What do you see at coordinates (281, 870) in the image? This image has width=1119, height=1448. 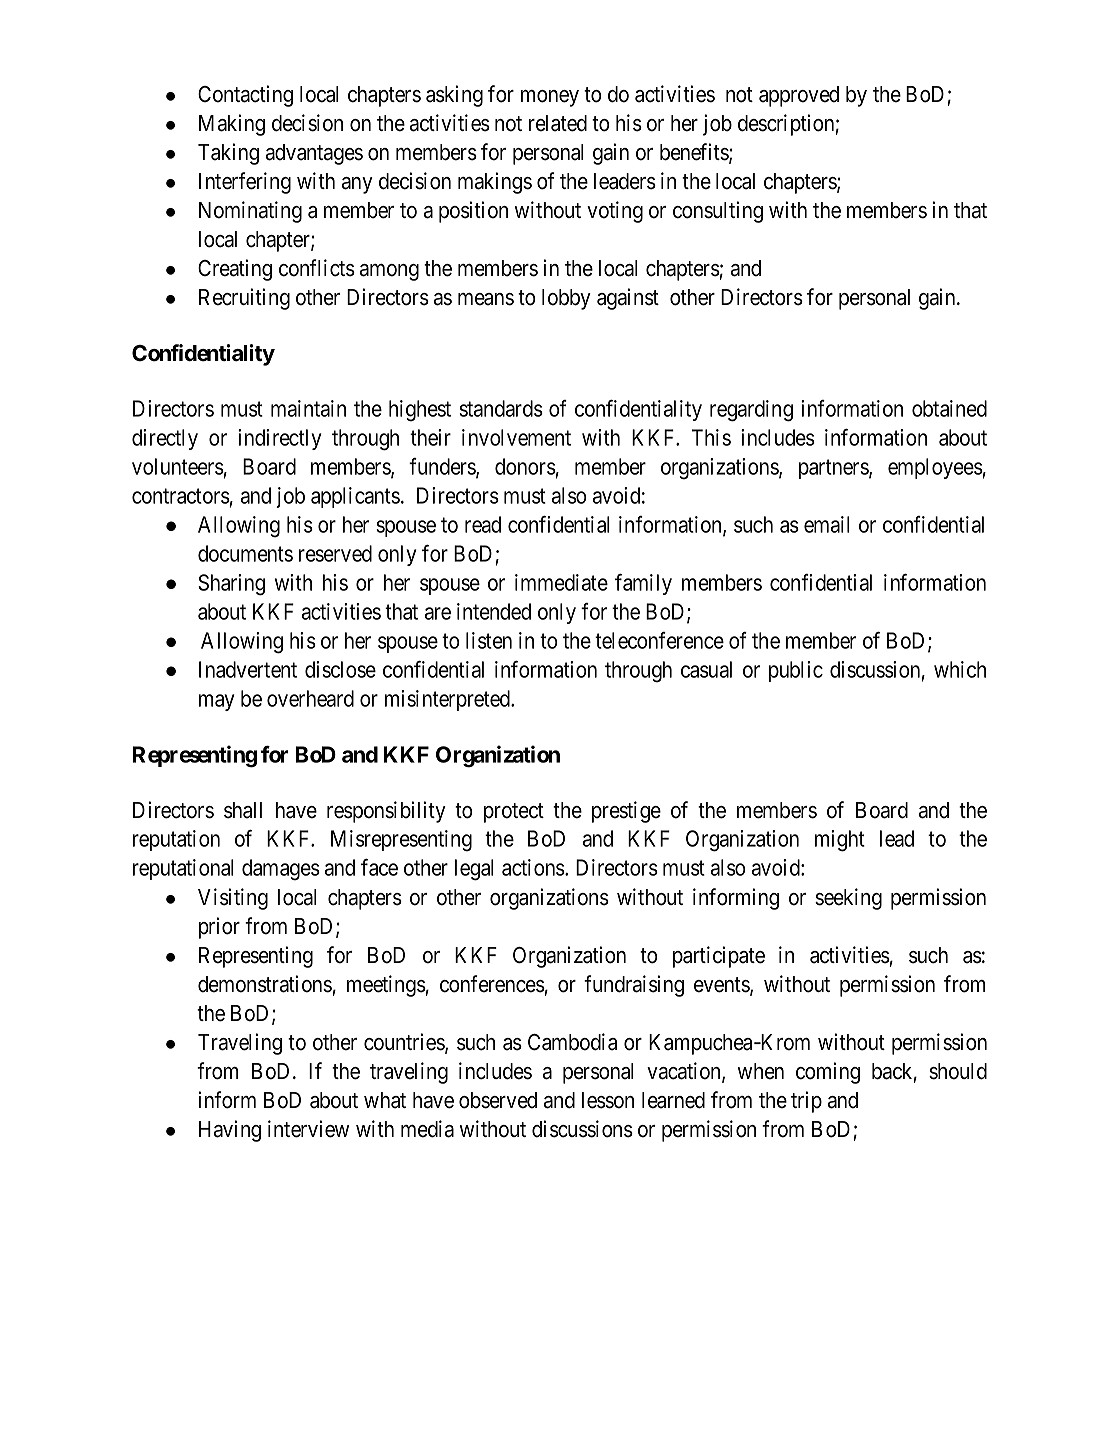 I see `damages` at bounding box center [281, 870].
